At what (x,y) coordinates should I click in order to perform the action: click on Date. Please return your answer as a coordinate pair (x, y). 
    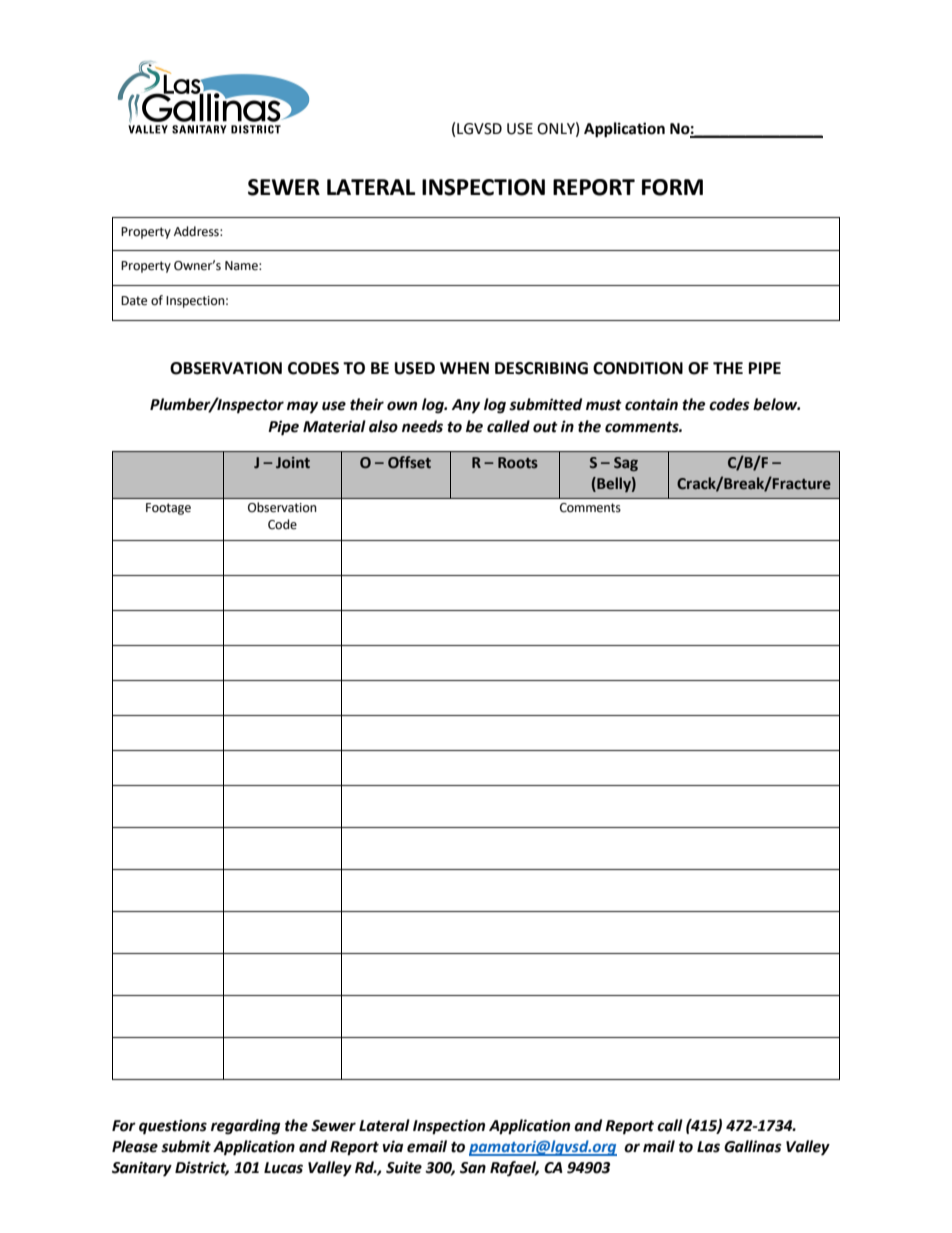
    Looking at the image, I should click on (134, 301).
